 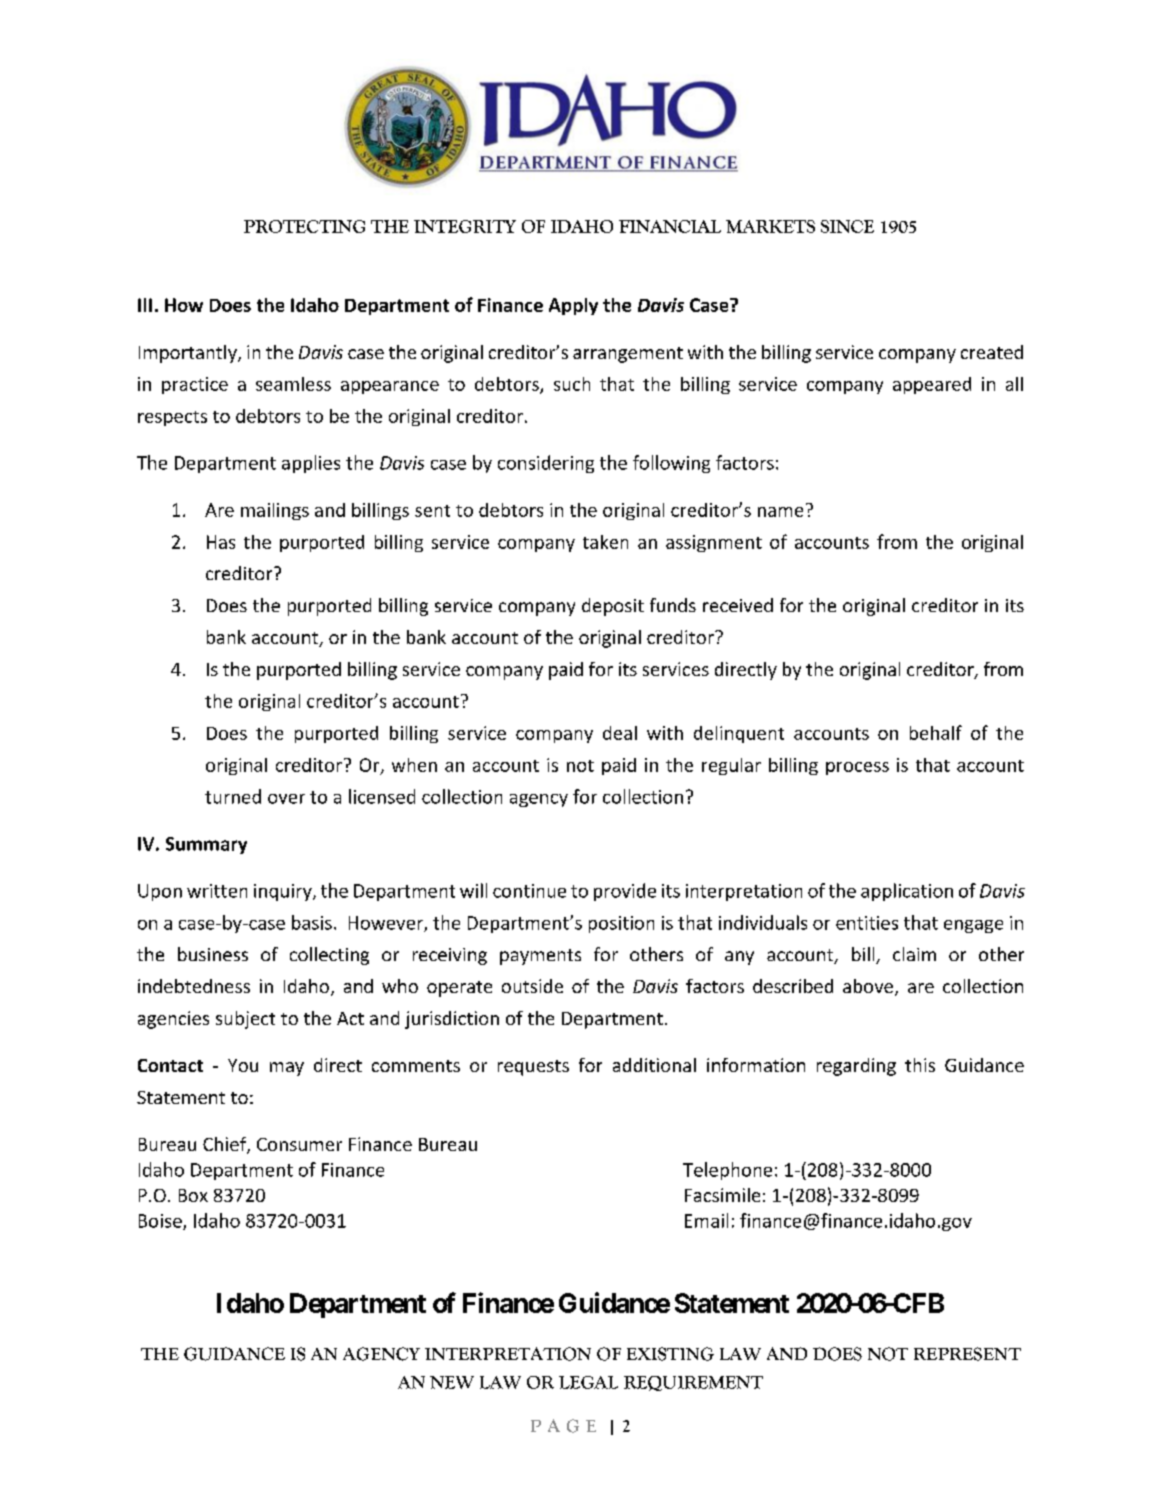 I want to click on NEW, so click(x=452, y=1382).
